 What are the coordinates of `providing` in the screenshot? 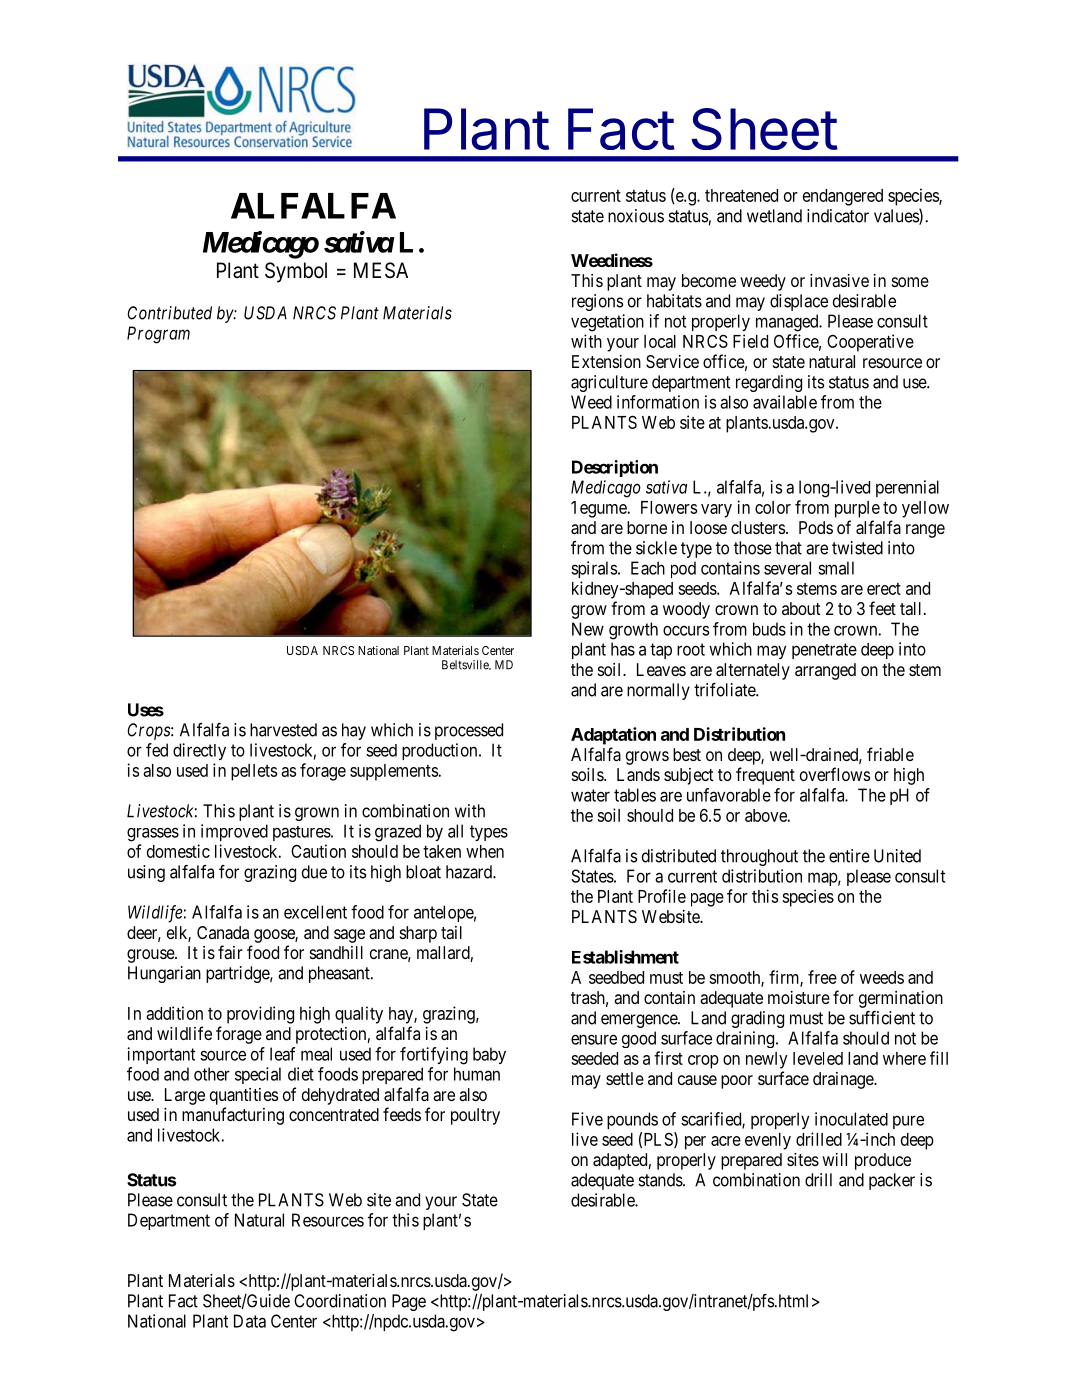 It's located at (260, 1015).
